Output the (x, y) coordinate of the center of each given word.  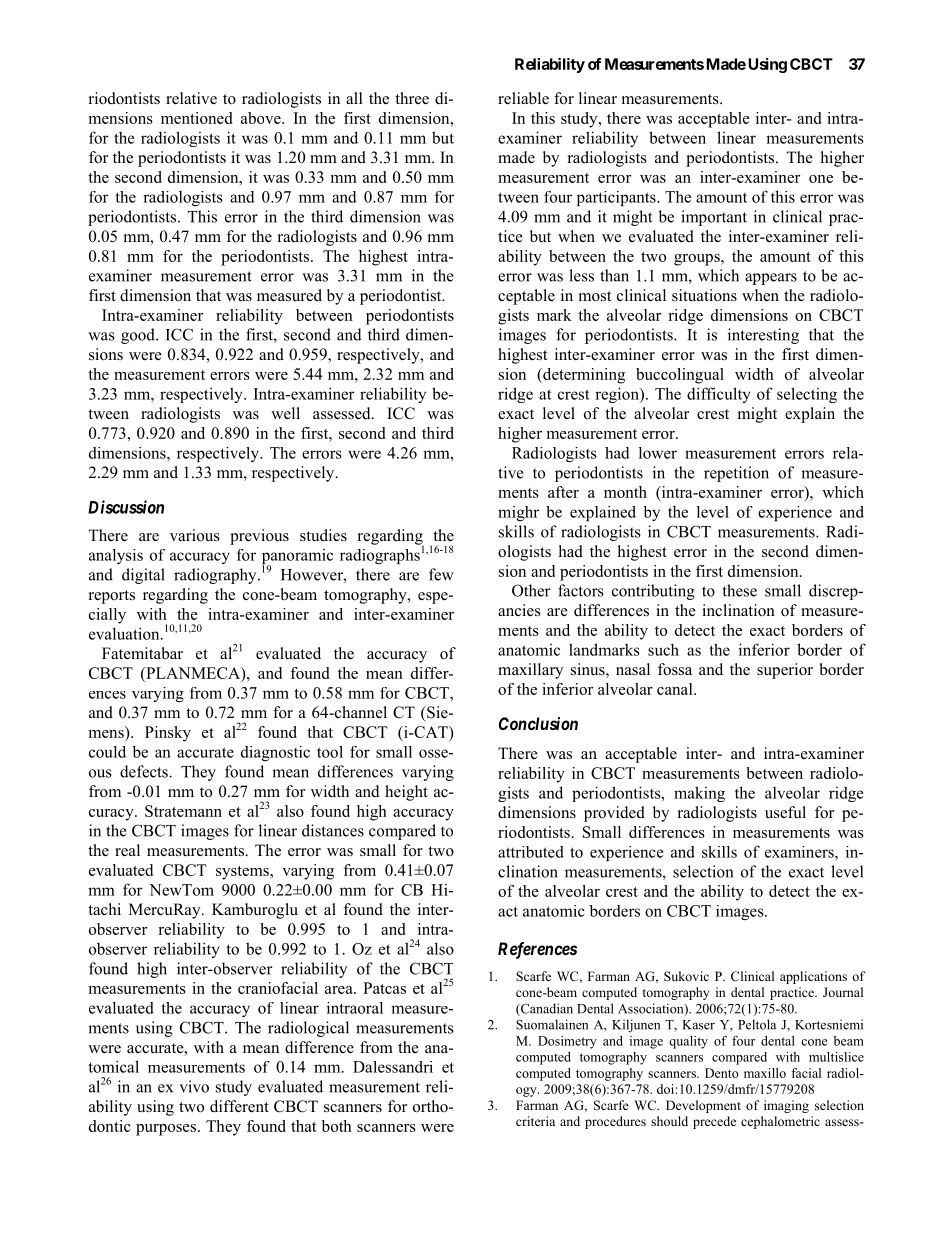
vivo (194, 1086)
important (714, 218)
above (262, 118)
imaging (786, 1106)
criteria (535, 1121)
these (740, 590)
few (441, 574)
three (412, 98)
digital (143, 576)
